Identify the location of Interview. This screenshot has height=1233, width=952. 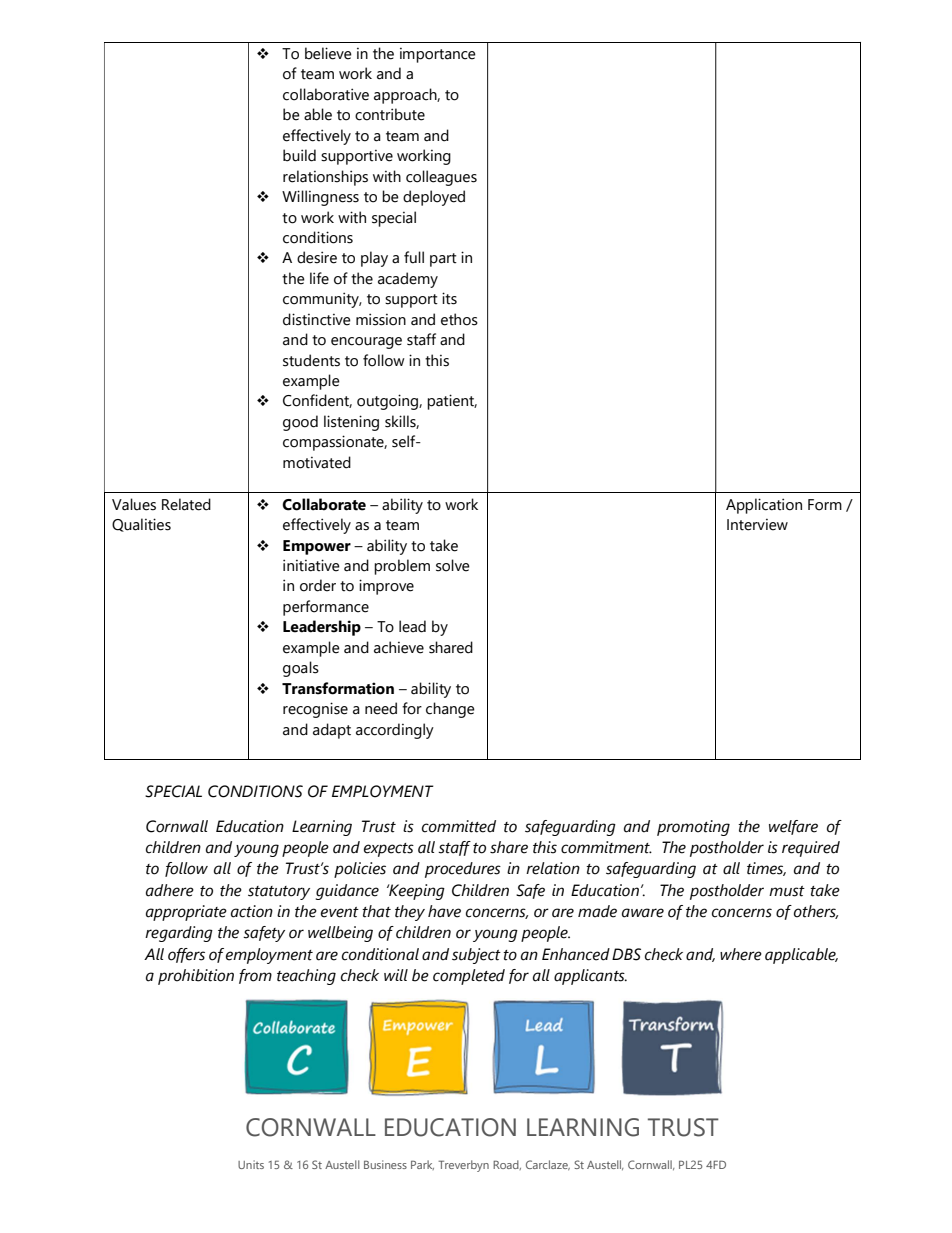
(757, 525).
